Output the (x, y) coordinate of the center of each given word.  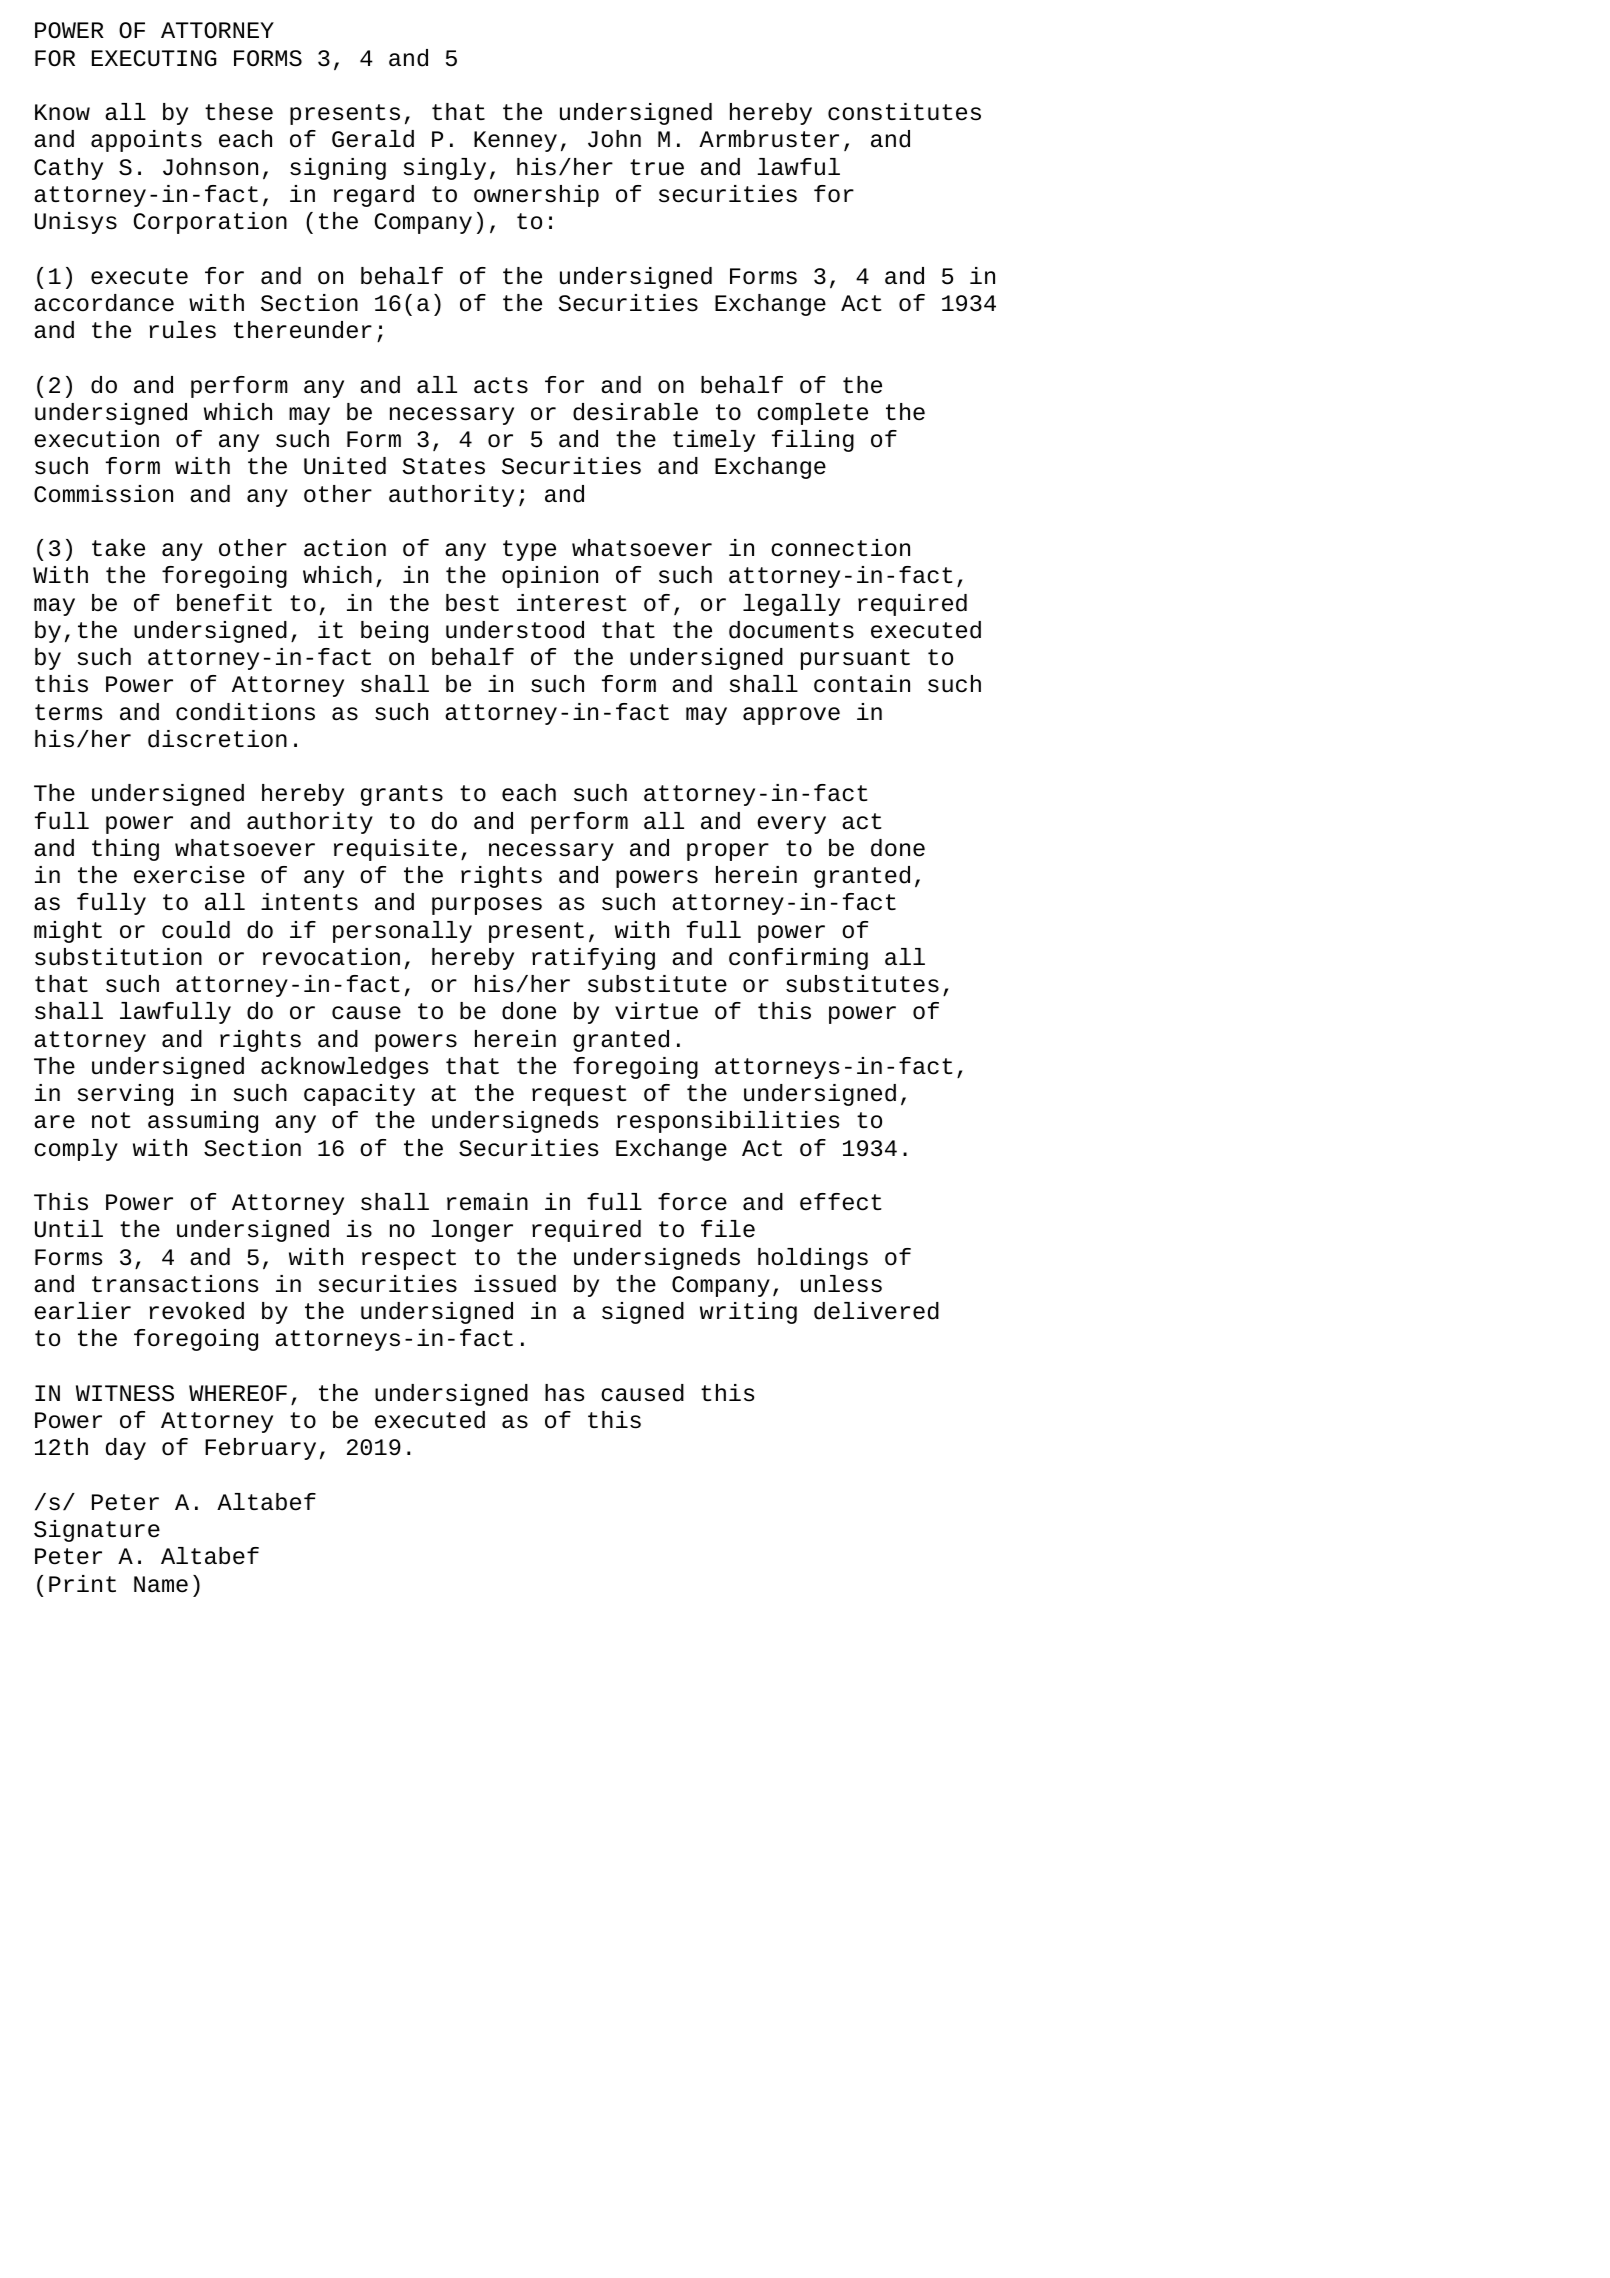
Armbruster (769, 139)
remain (487, 1202)
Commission (103, 494)
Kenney (515, 141)
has (564, 1393)
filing (813, 441)
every (791, 825)
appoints (146, 141)
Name (161, 1584)
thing (125, 850)
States (443, 466)
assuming (203, 1122)
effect (841, 1202)
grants (402, 795)
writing (748, 1313)
